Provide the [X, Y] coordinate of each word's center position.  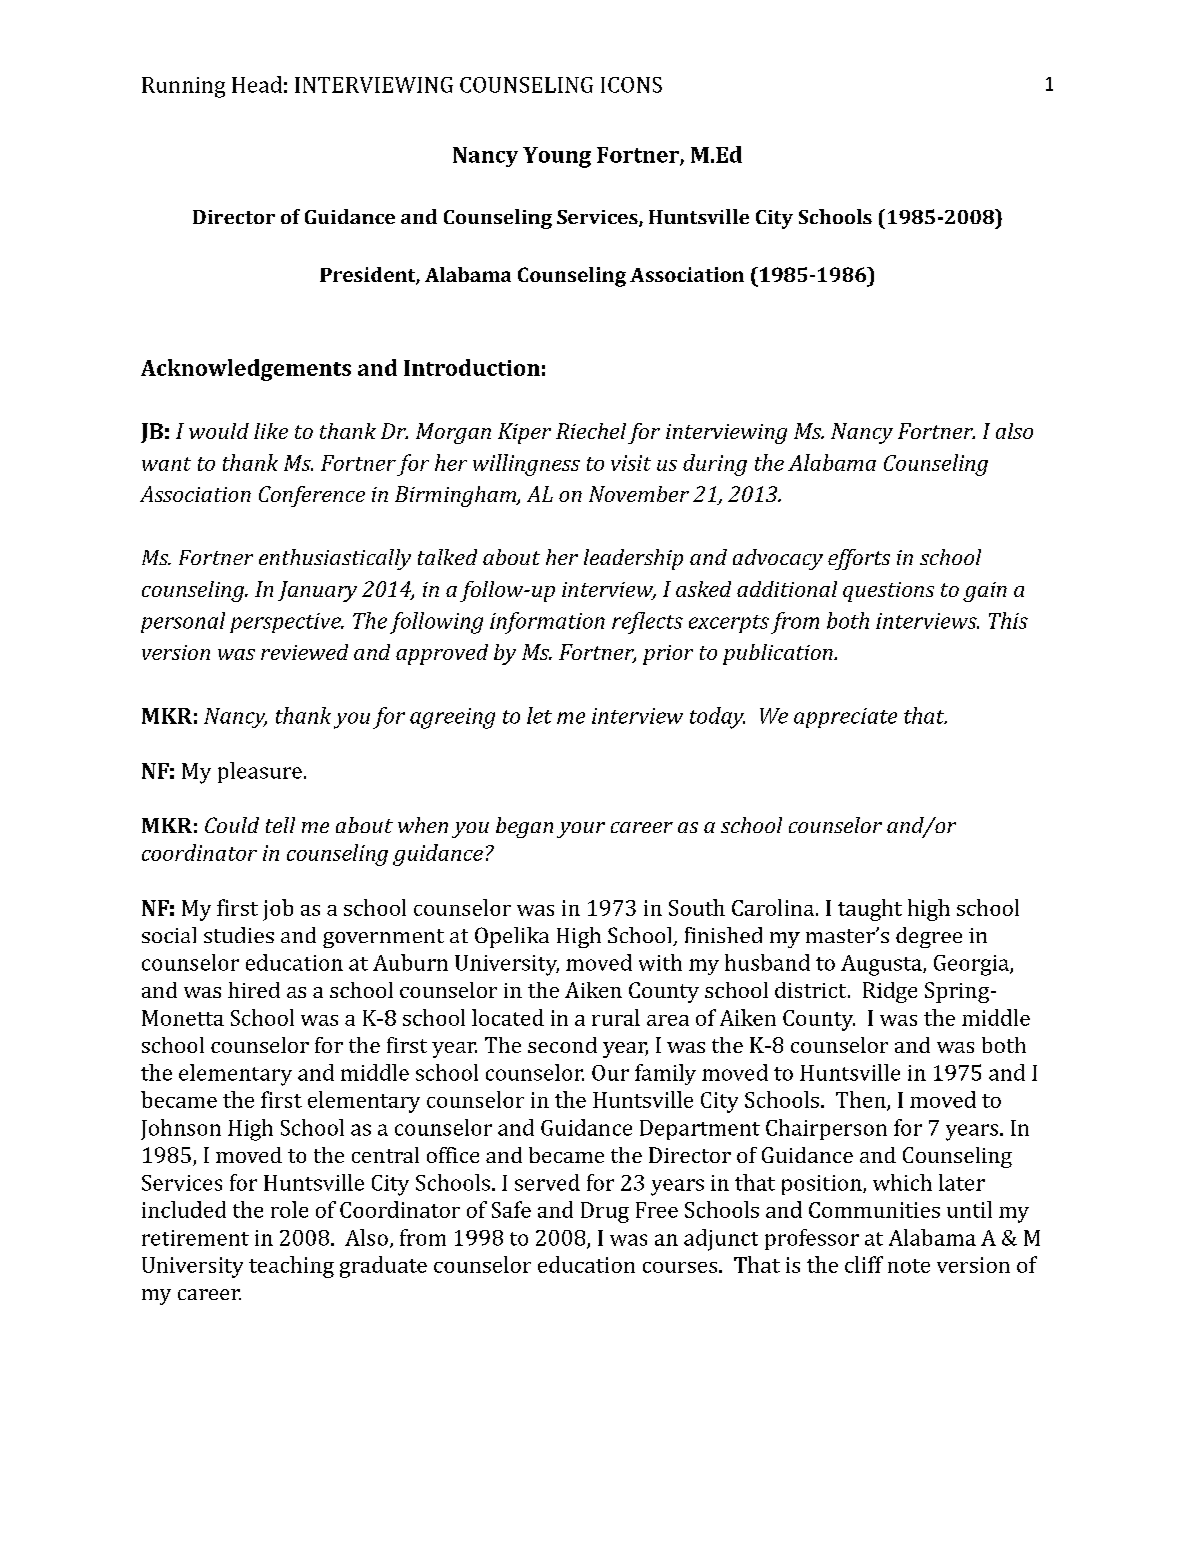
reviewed [304, 652]
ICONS [631, 85]
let [539, 715]
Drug [605, 1212]
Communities [874, 1210]
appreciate [845, 718]
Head [257, 84]
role [289, 1209]
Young [557, 157]
